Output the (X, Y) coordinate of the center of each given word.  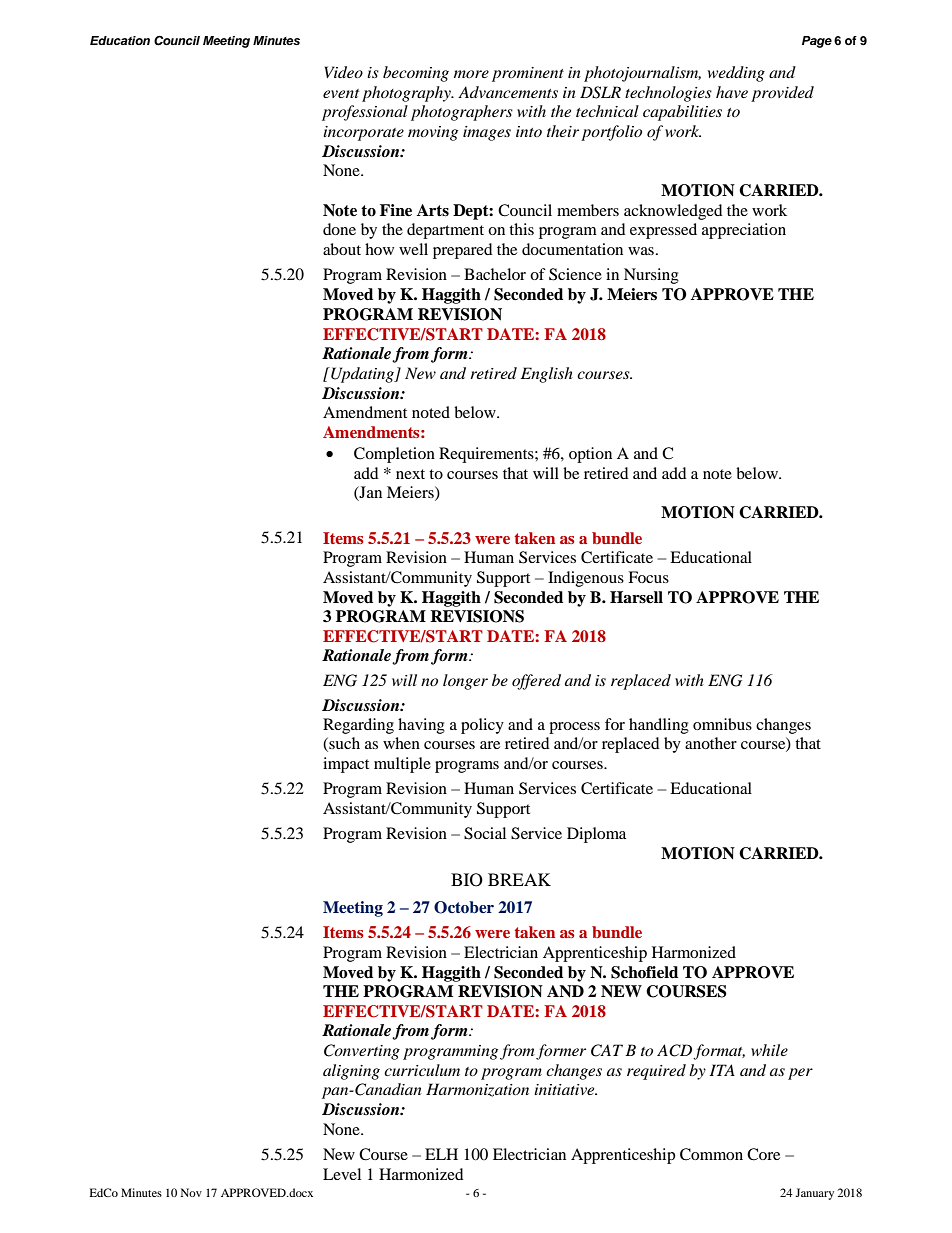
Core (763, 1154)
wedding (736, 74)
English (547, 375)
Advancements (508, 92)
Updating (362, 375)
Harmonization (477, 1090)
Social (485, 833)
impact (346, 765)
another (711, 743)
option (590, 455)
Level (342, 1174)
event (341, 93)
